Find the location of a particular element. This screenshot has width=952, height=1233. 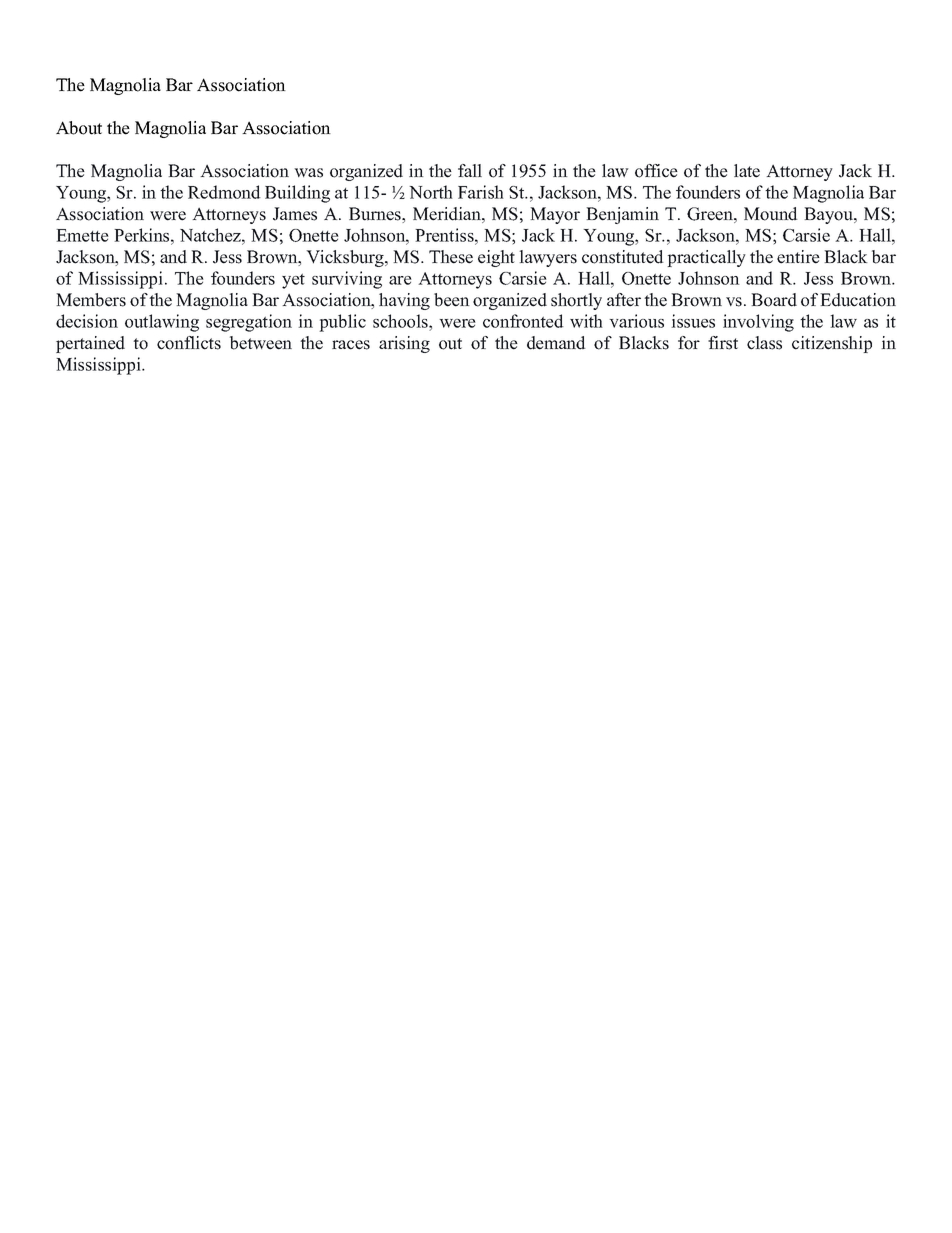

These is located at coordinates (451, 257).
